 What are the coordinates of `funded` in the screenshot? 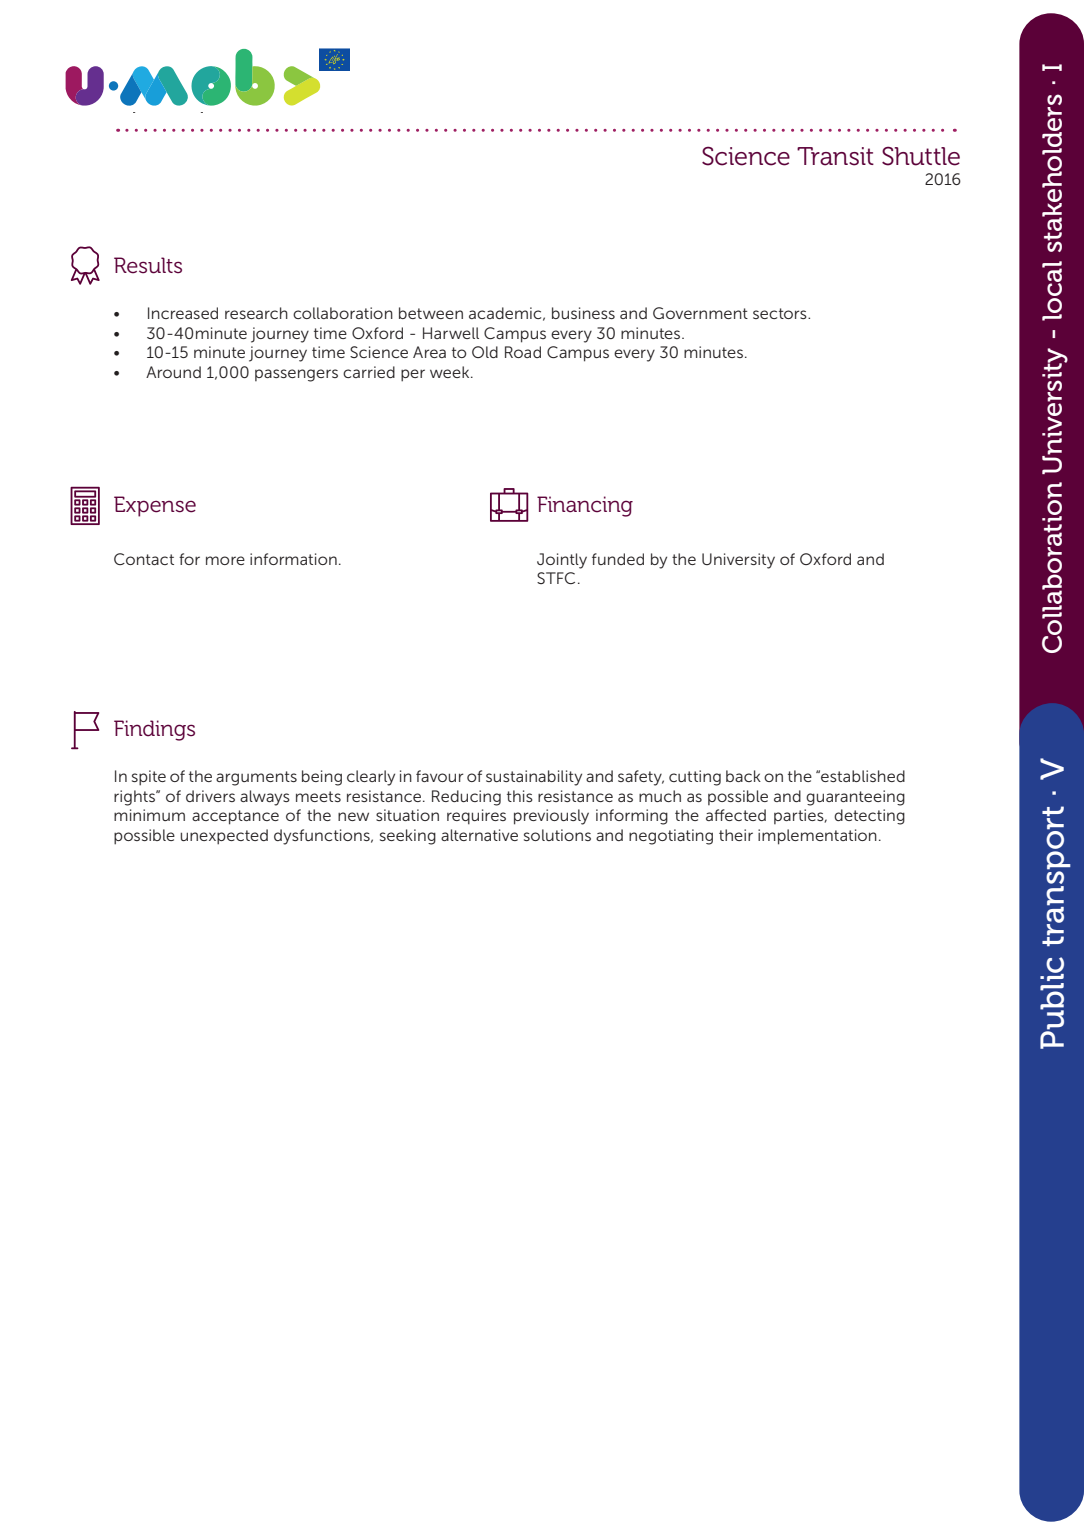 It's located at (618, 559).
